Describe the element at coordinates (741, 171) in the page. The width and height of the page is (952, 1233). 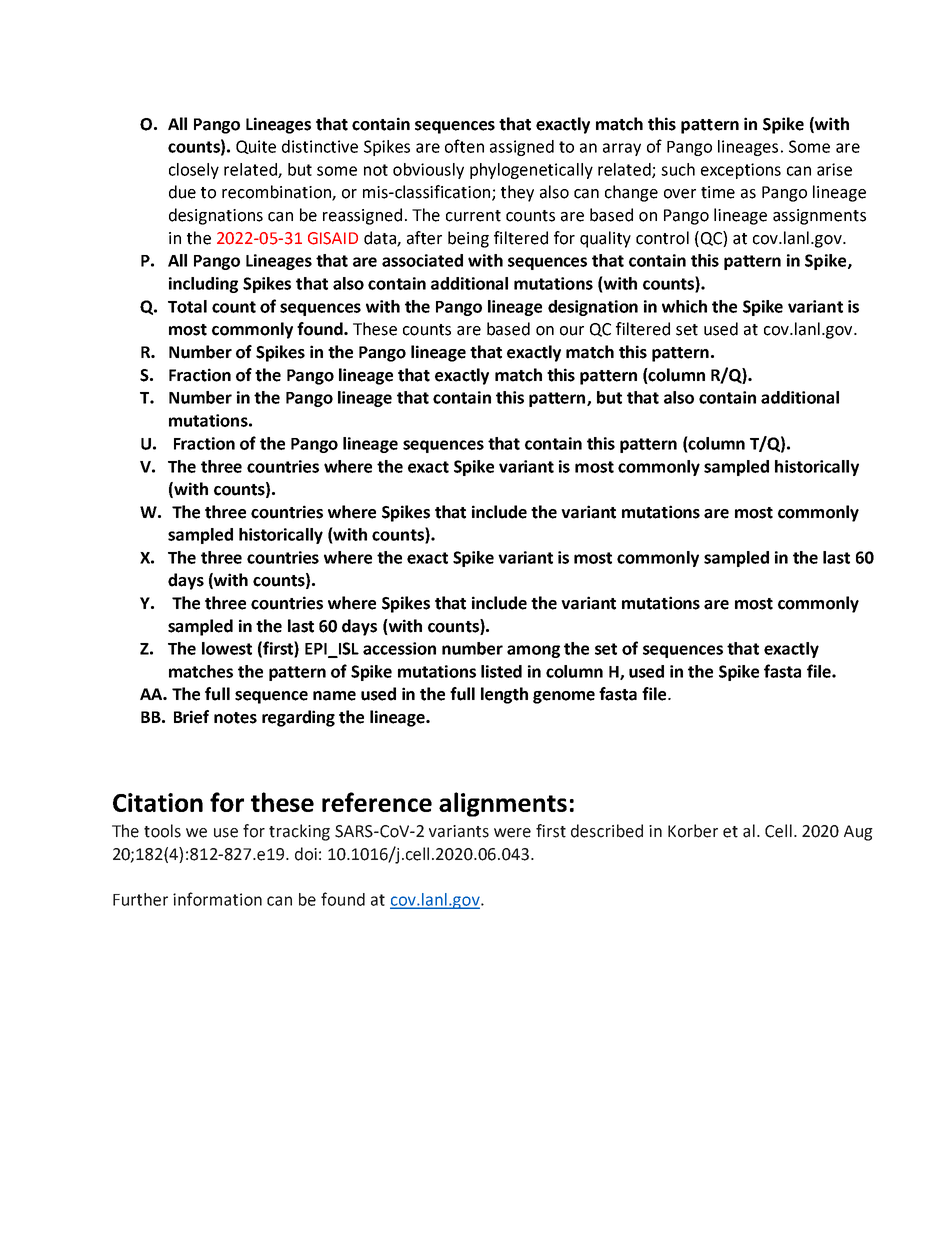
I see `exceptions` at that location.
